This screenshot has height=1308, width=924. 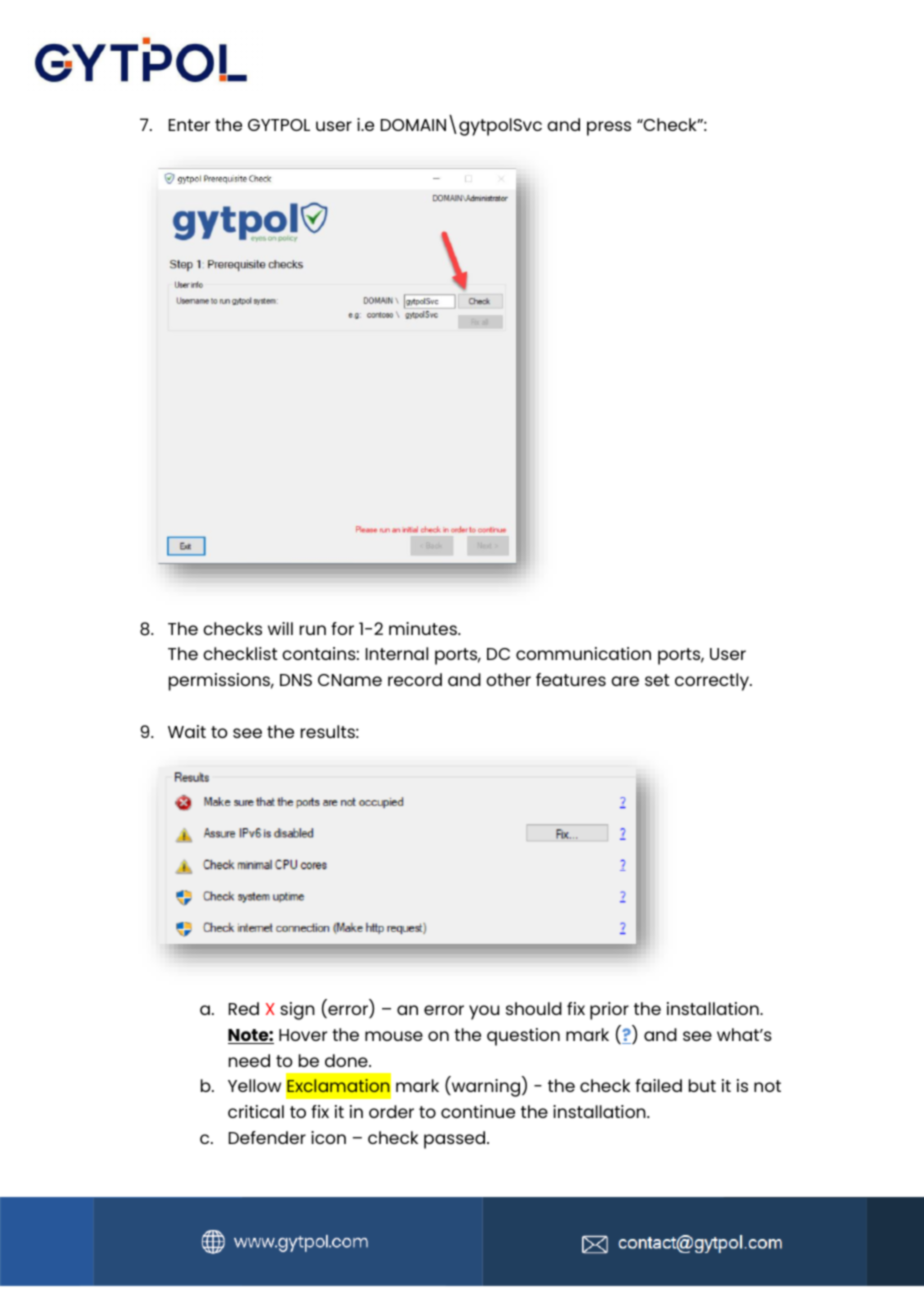 What do you see at coordinates (244, 1008) in the screenshot?
I see `Red` at bounding box center [244, 1008].
